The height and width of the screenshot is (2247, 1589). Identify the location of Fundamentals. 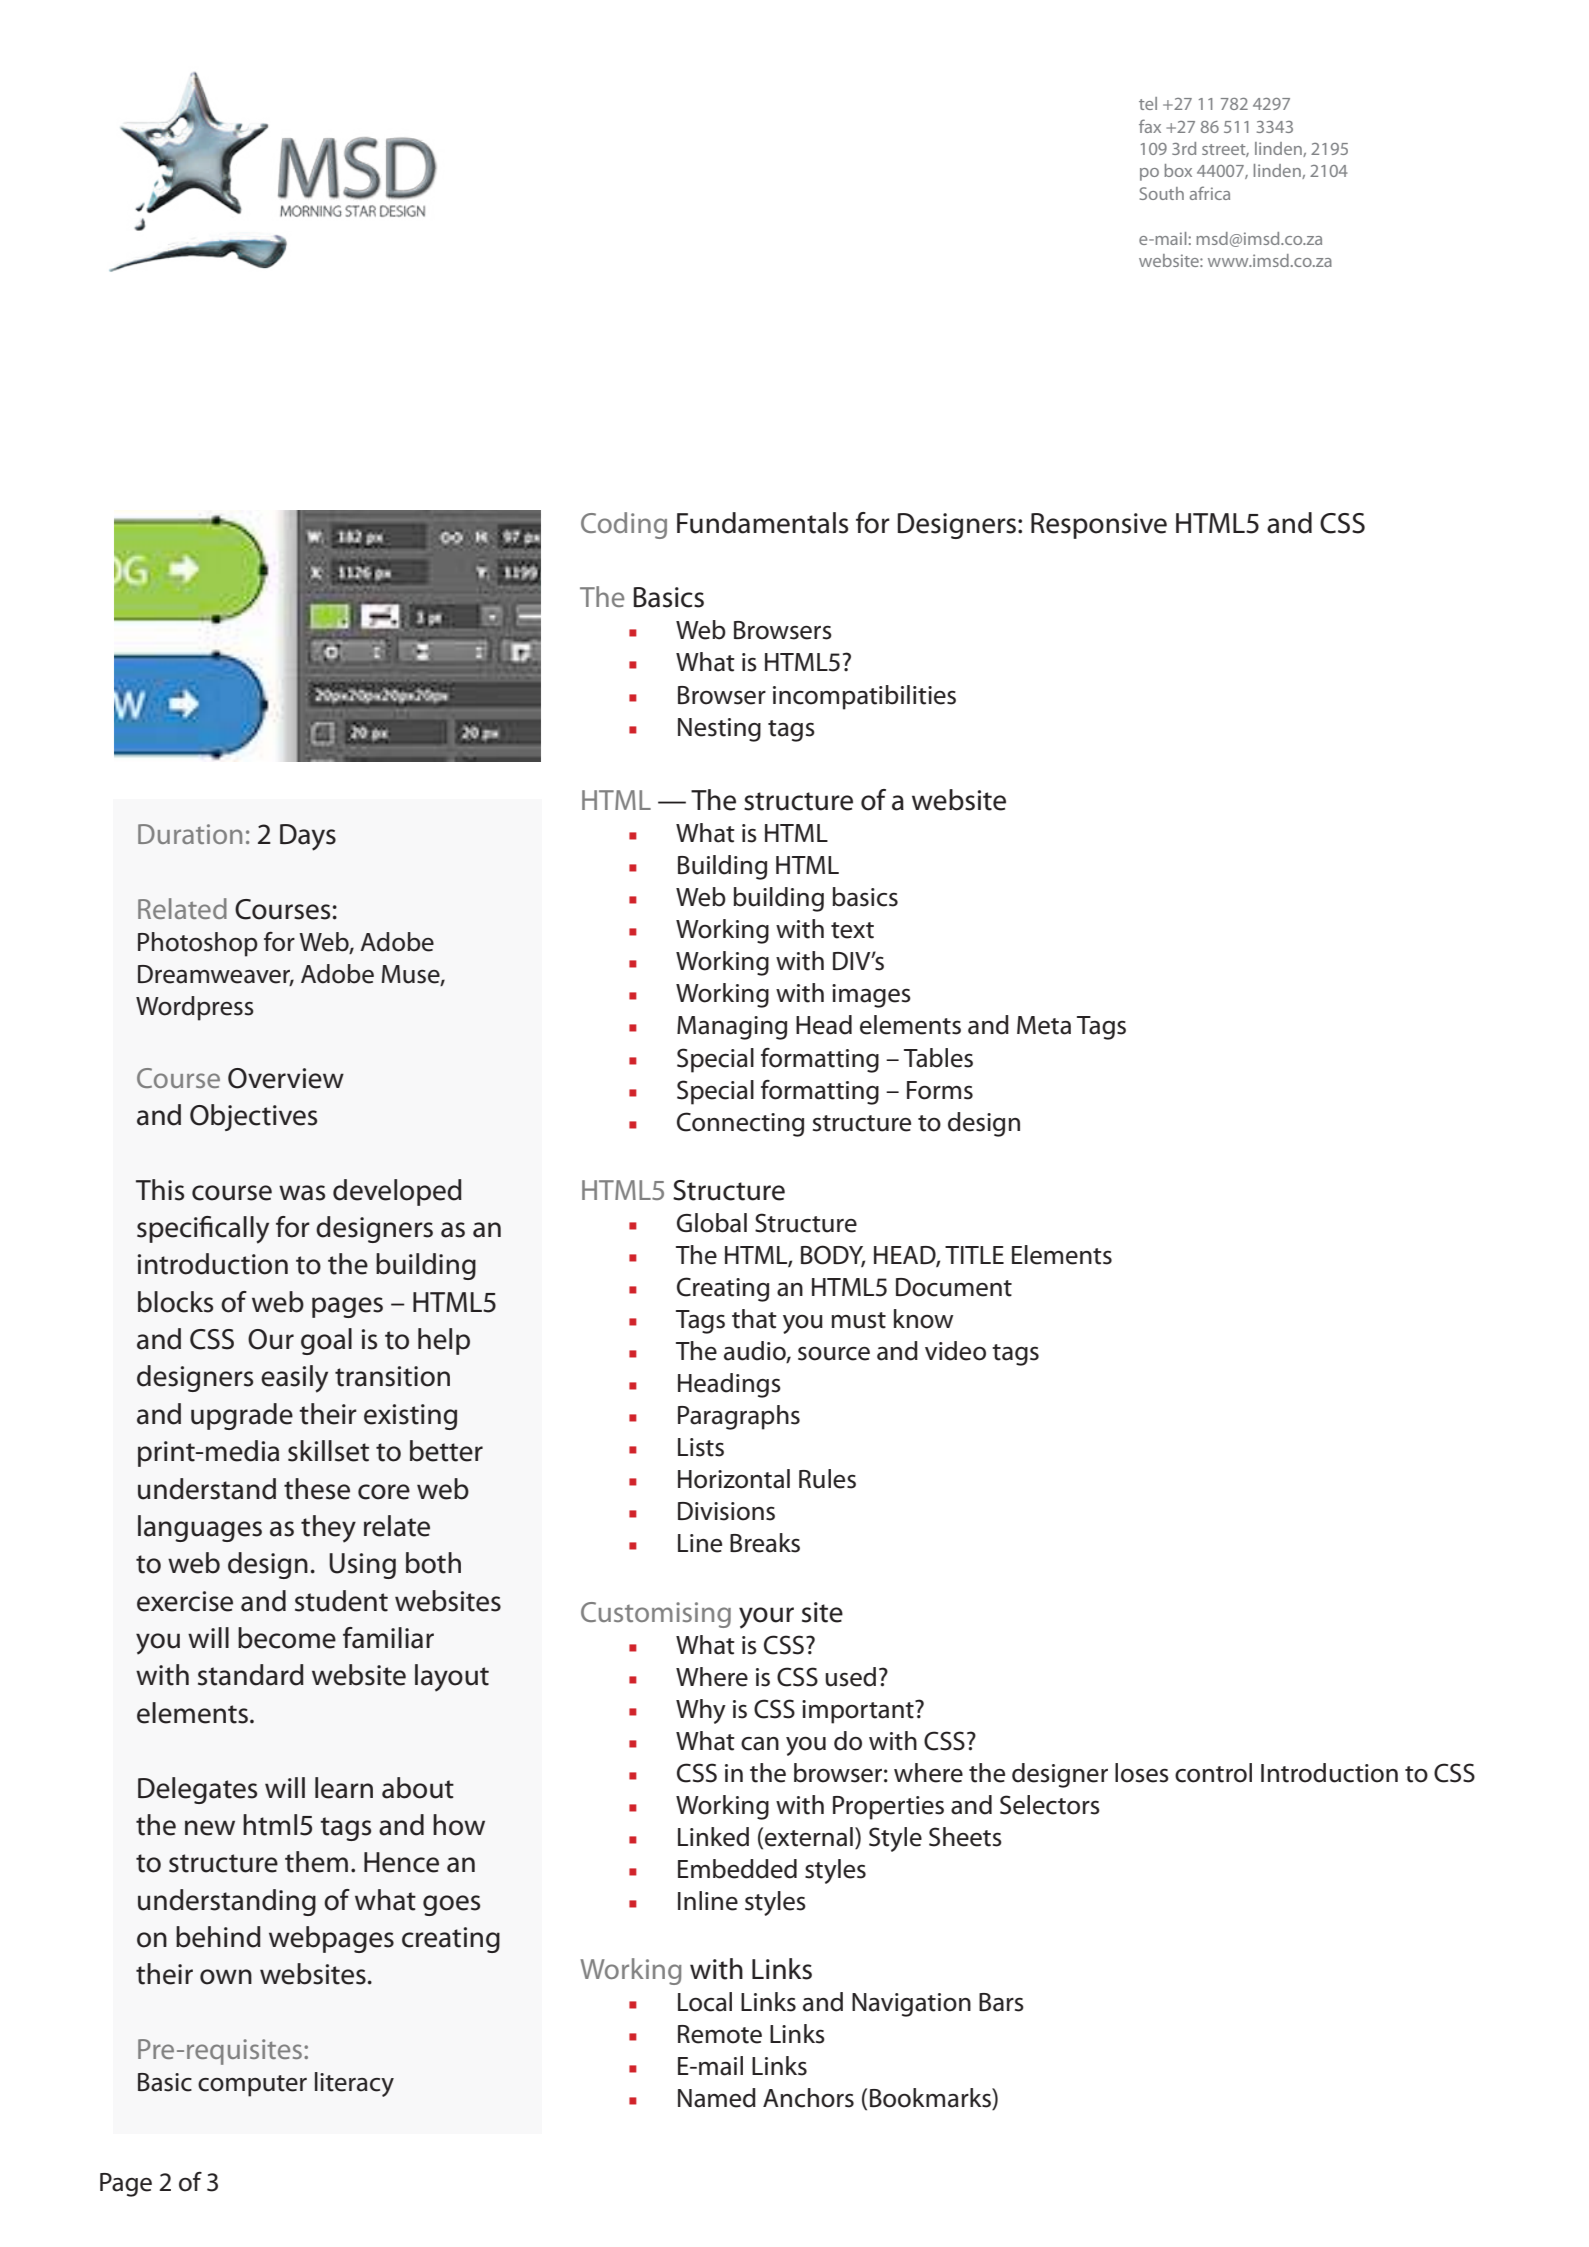
(762, 523).
